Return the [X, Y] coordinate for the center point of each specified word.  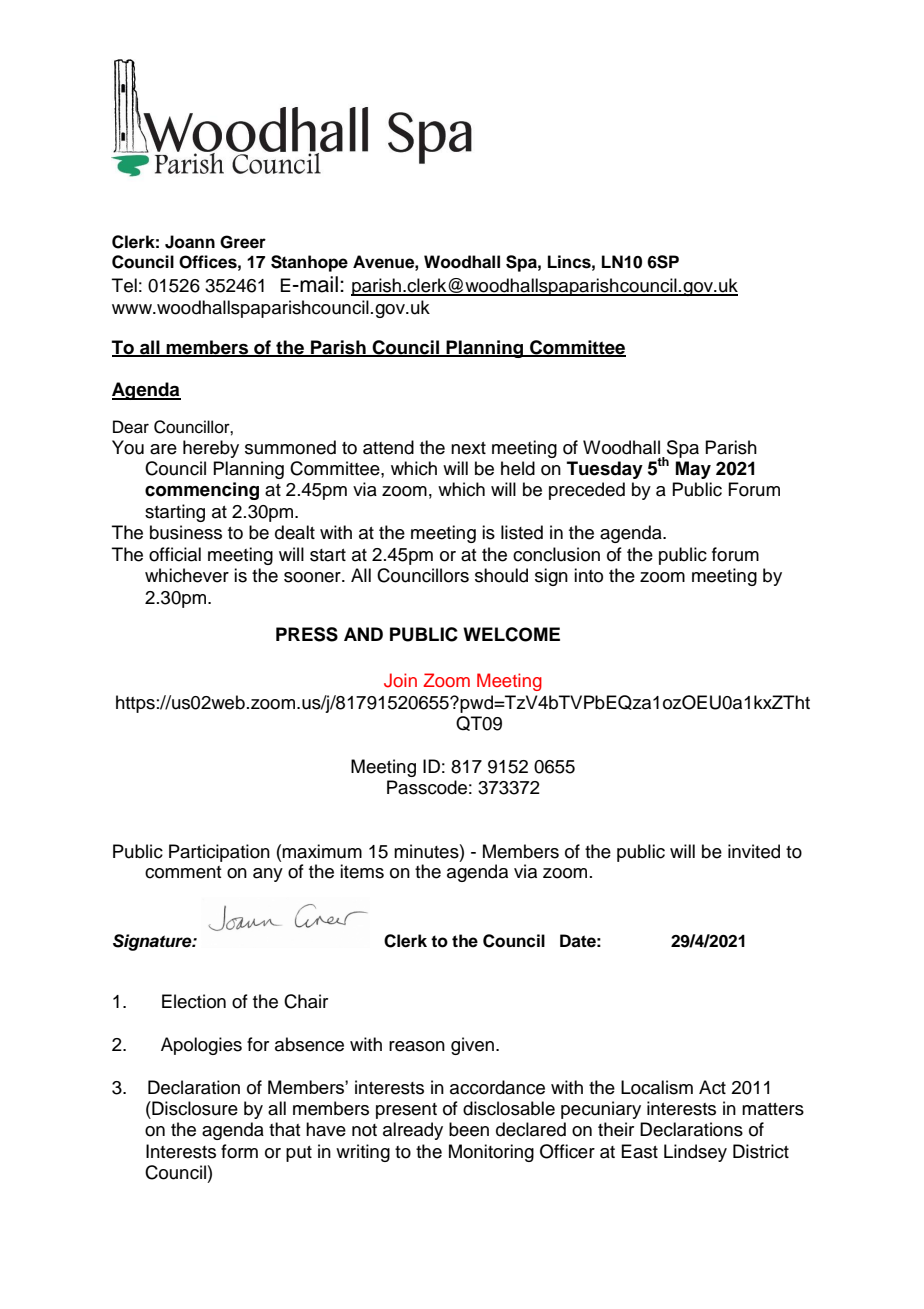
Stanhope [309, 263]
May [693, 470]
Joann [190, 242]
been [469, 1129]
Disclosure [194, 1108]
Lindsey [695, 1153]
